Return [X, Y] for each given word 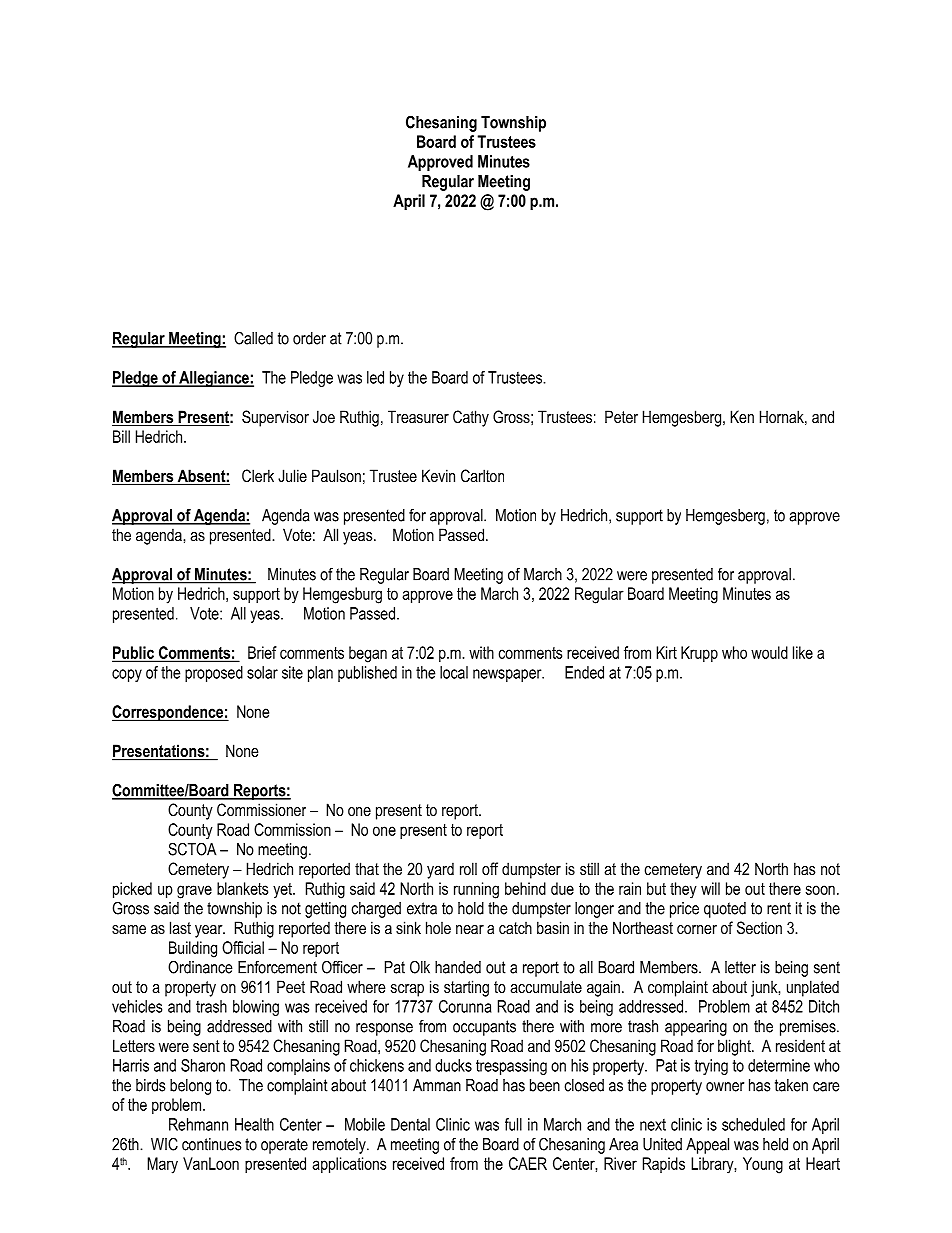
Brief [262, 652]
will [710, 888]
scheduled [753, 1124]
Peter [621, 416]
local [454, 672]
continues [212, 1144]
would [769, 652]
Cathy [471, 418]
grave [194, 892]
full [513, 1124]
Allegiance [214, 379]
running [476, 890]
